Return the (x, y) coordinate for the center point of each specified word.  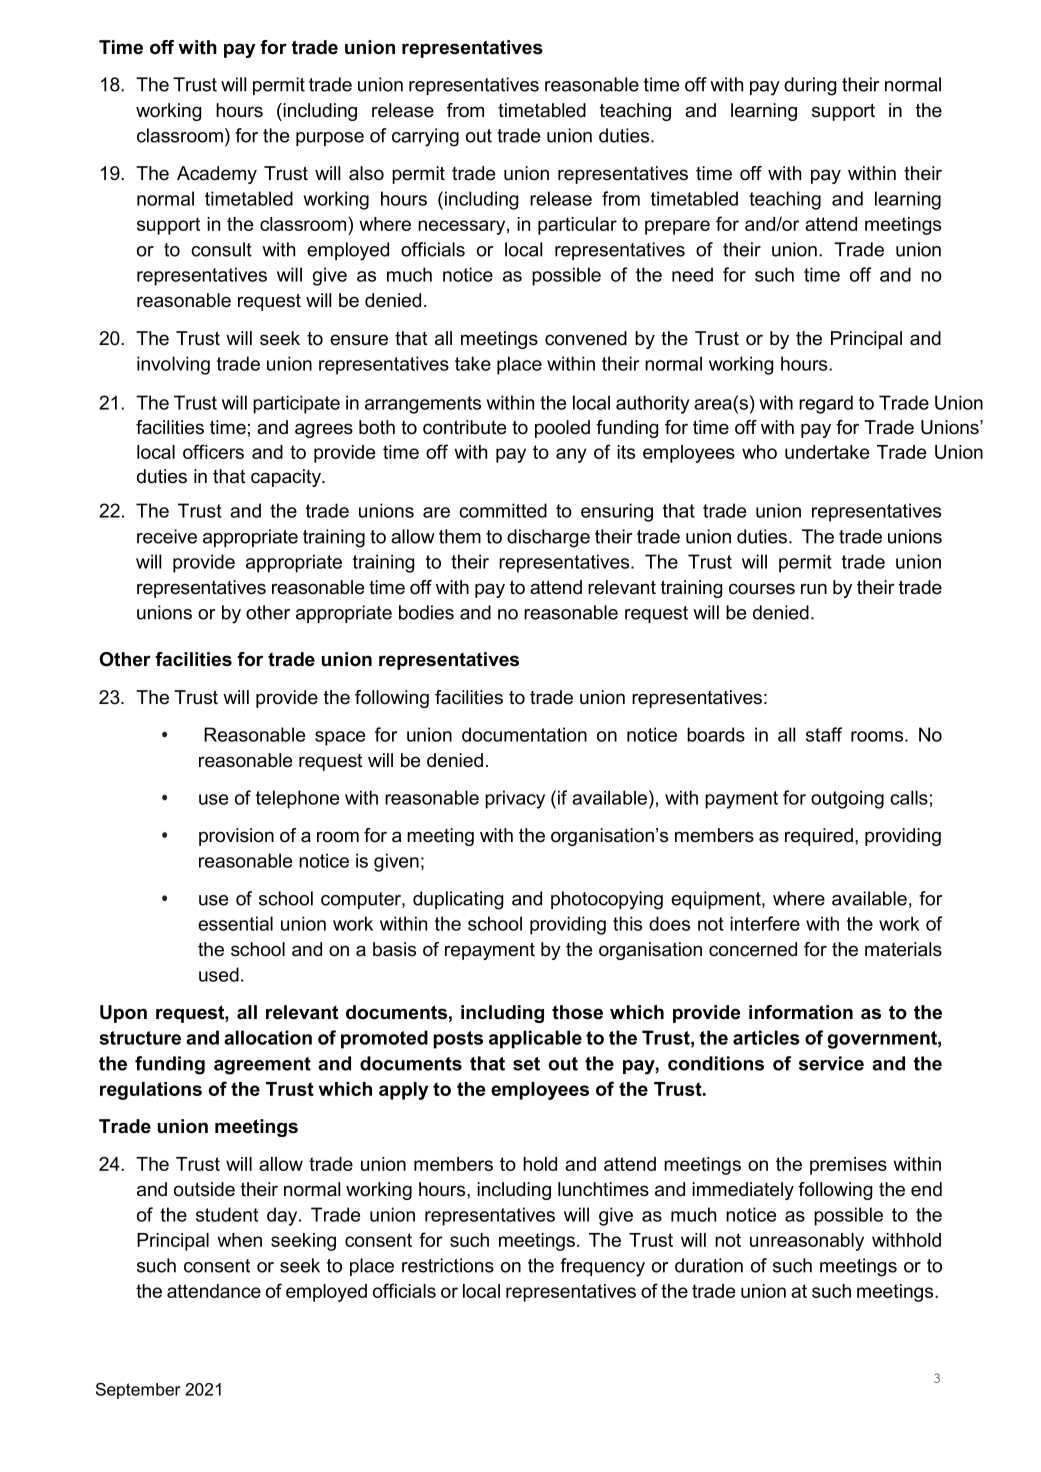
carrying (425, 137)
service (831, 1063)
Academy (217, 175)
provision (236, 837)
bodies (426, 612)
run (814, 589)
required (819, 837)
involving (173, 365)
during (810, 86)
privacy (515, 799)
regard (826, 404)
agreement (262, 1066)
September (138, 1391)
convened (586, 338)
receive (167, 536)
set (526, 1064)
